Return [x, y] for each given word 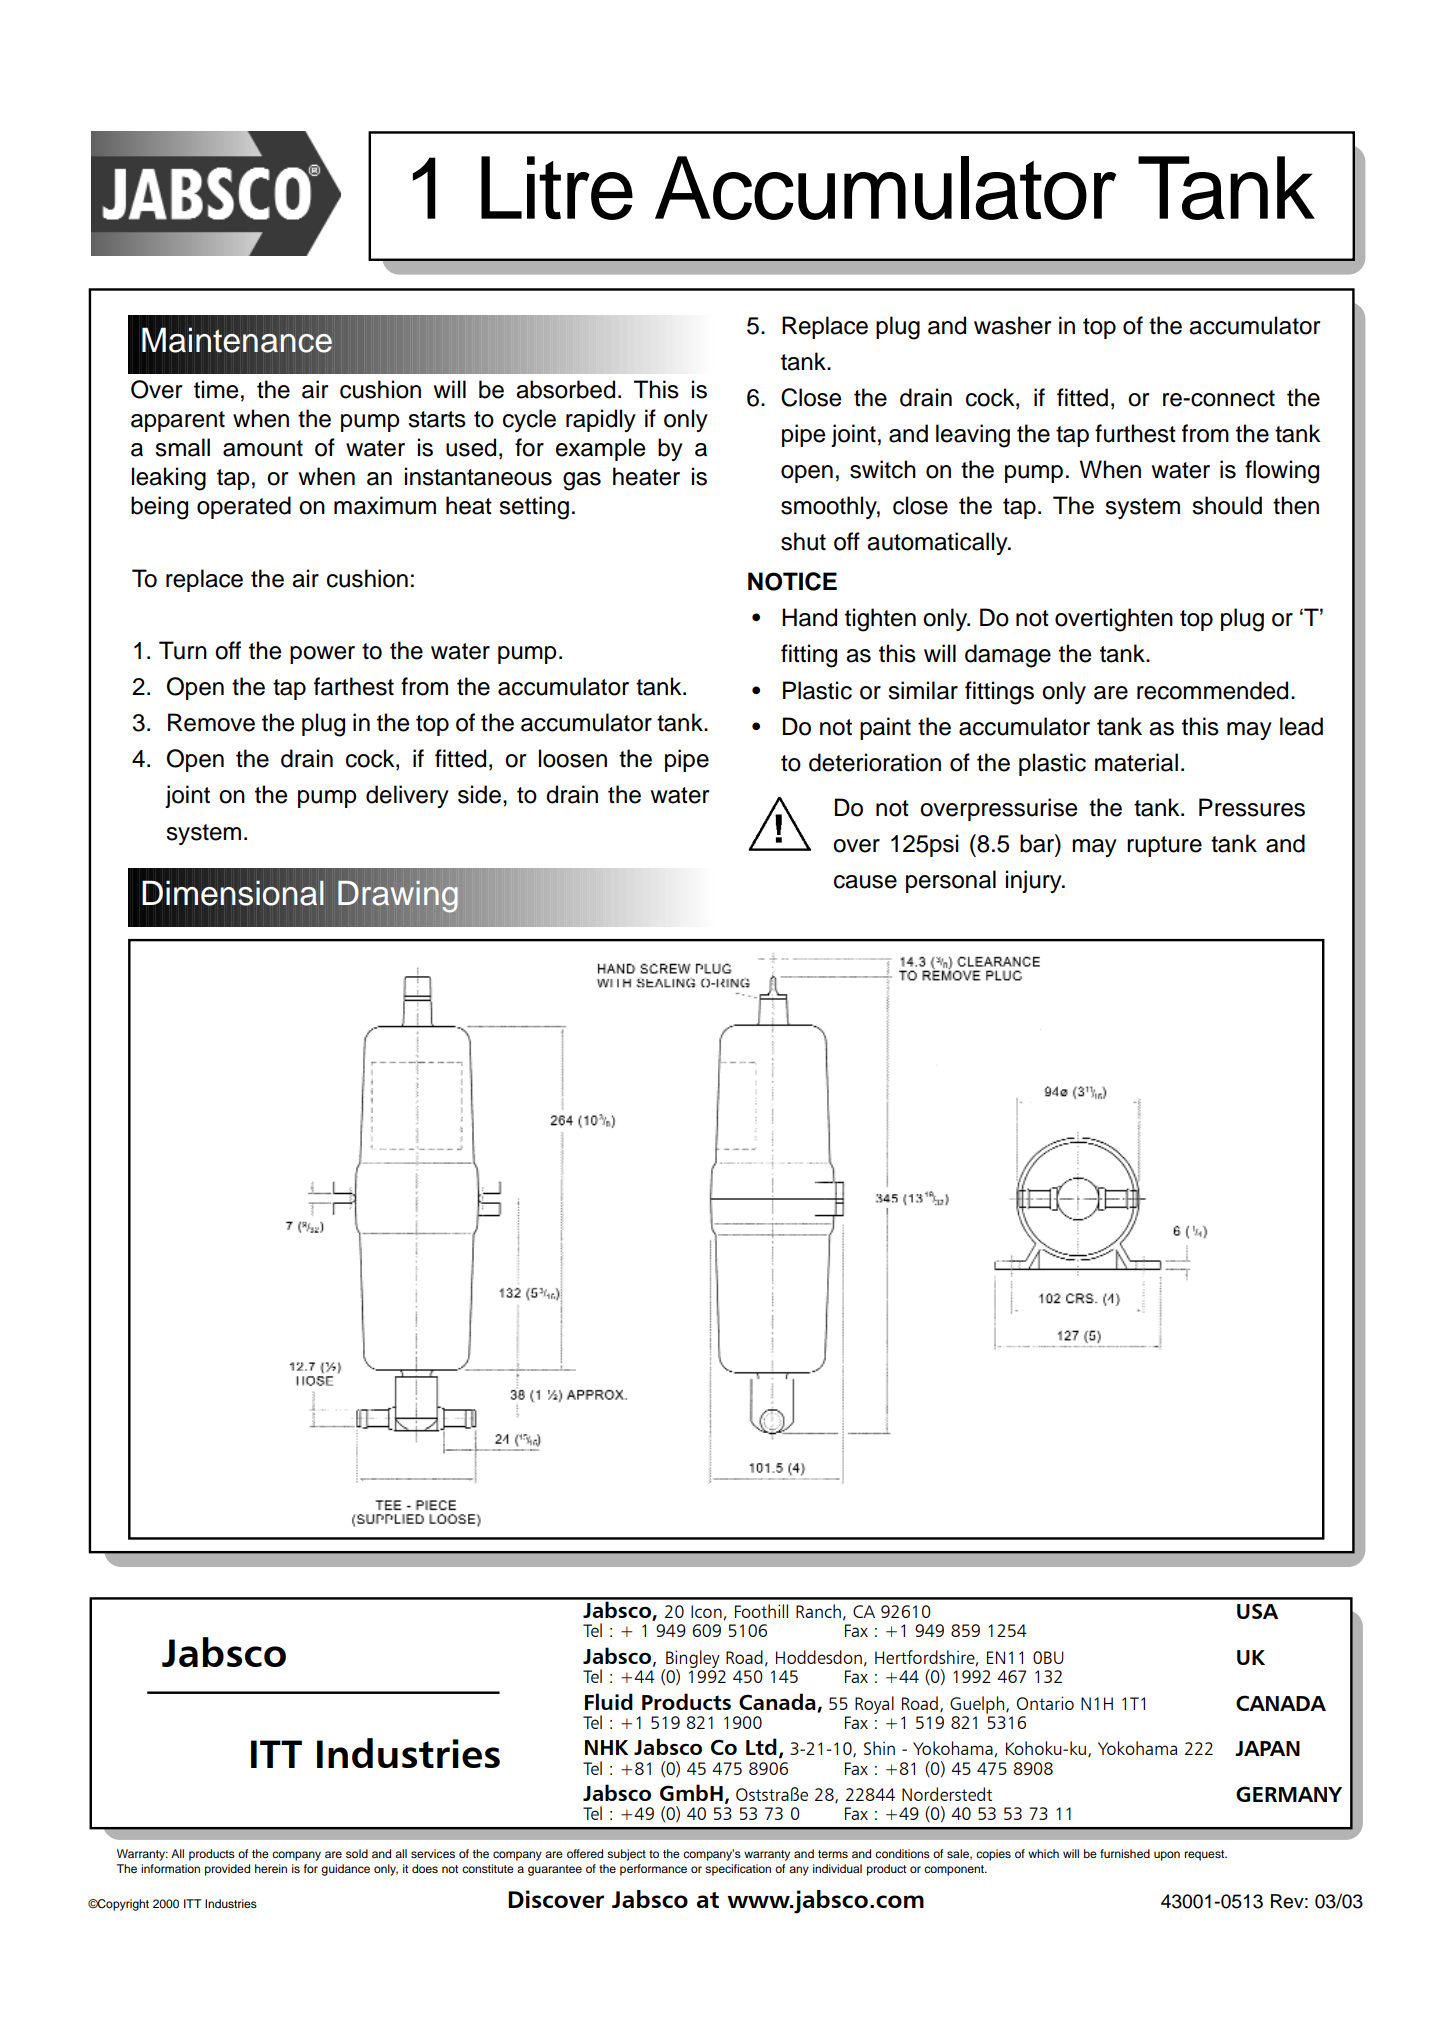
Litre [557, 188]
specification [738, 1870]
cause [865, 882]
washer [1012, 325]
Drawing [398, 897]
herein [271, 1868]
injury [1035, 881]
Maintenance [237, 340]
